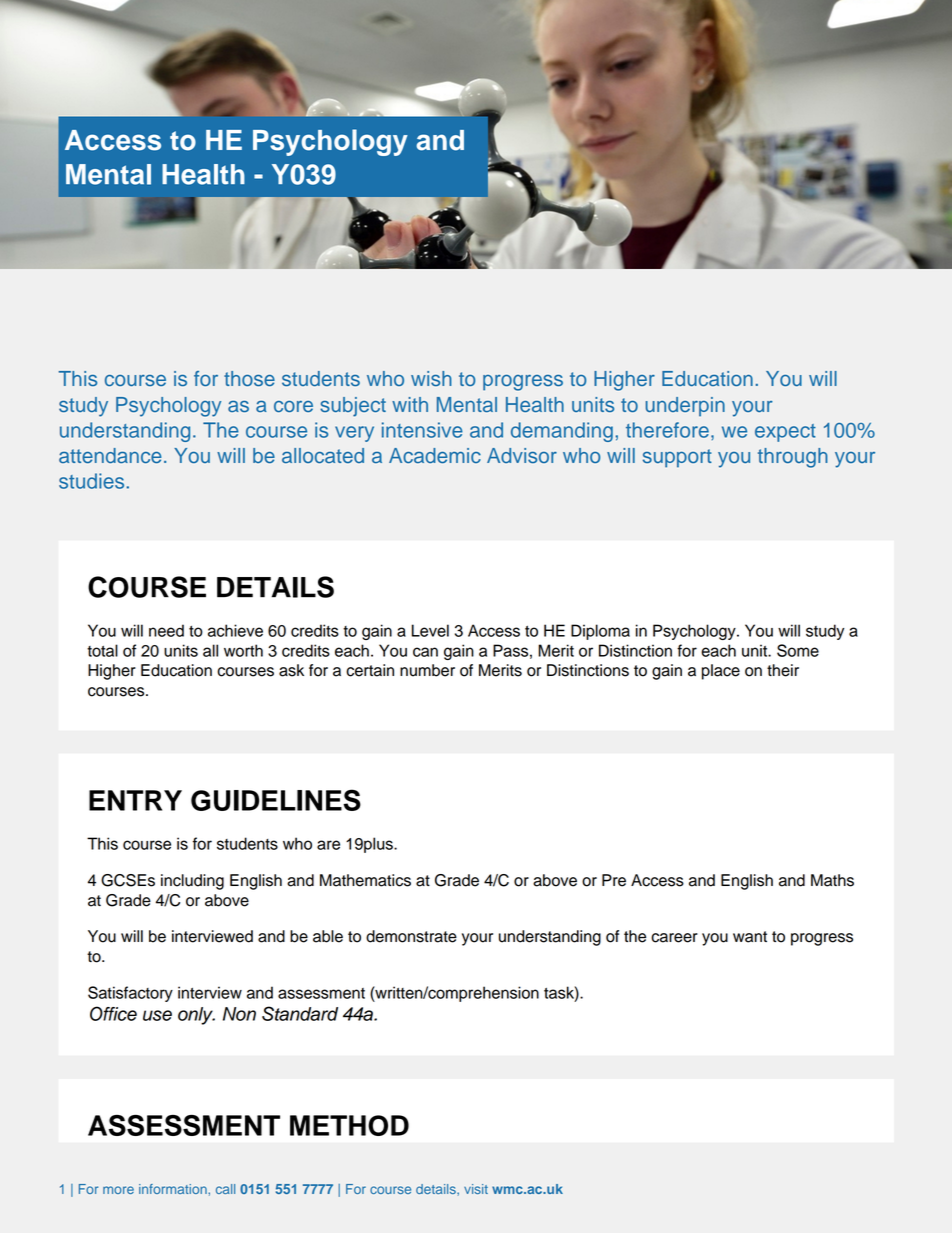  I want to click on ENTRY, so click(135, 800).
